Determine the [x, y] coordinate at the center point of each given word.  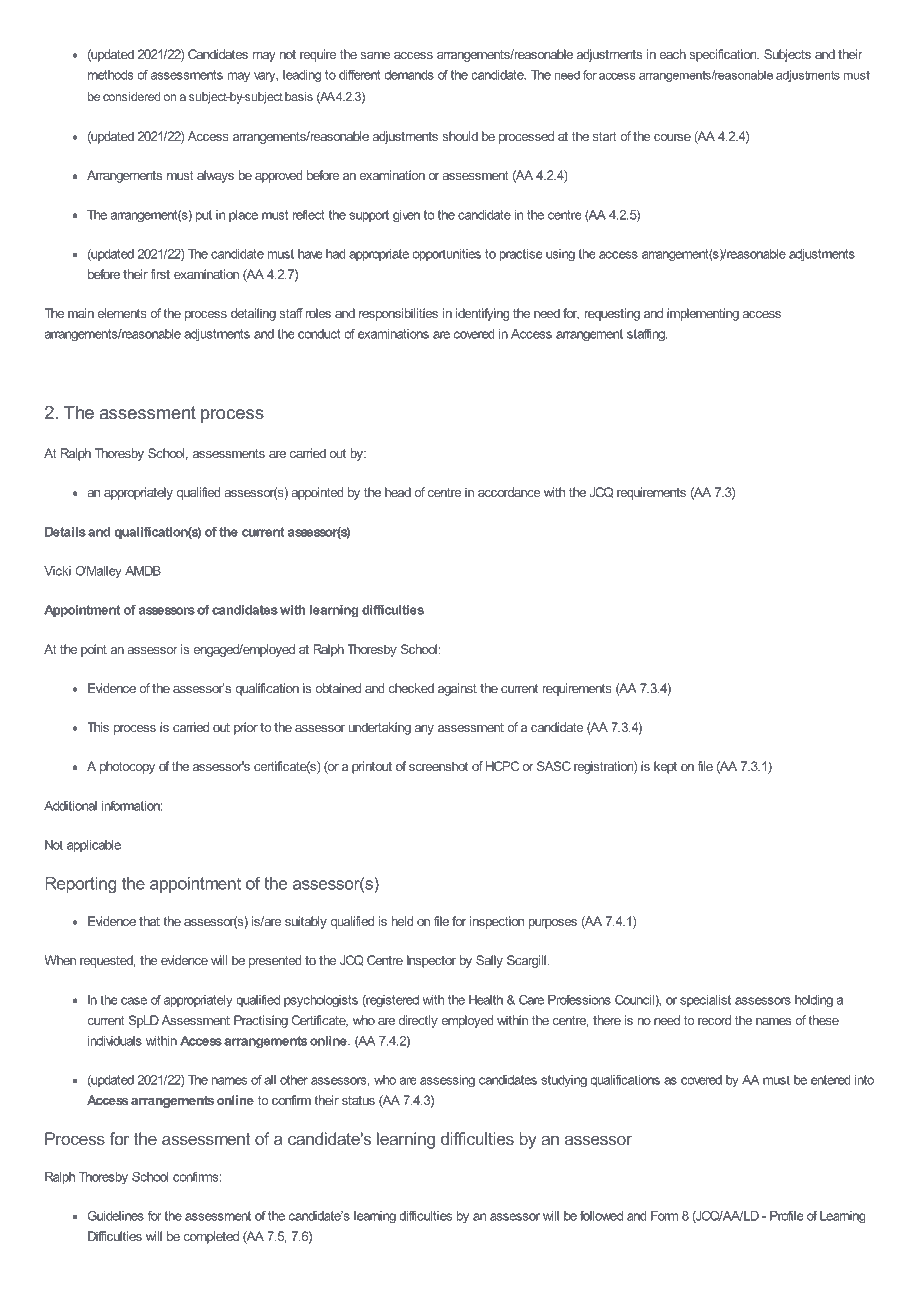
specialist [705, 1001]
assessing [447, 1081]
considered [131, 96]
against [457, 689]
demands [409, 75]
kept [665, 767]
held [402, 921]
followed [601, 1216]
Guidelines [116, 1216]
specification [724, 55]
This [98, 727]
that [149, 921]
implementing [703, 314]
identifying [483, 314]
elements [122, 313]
